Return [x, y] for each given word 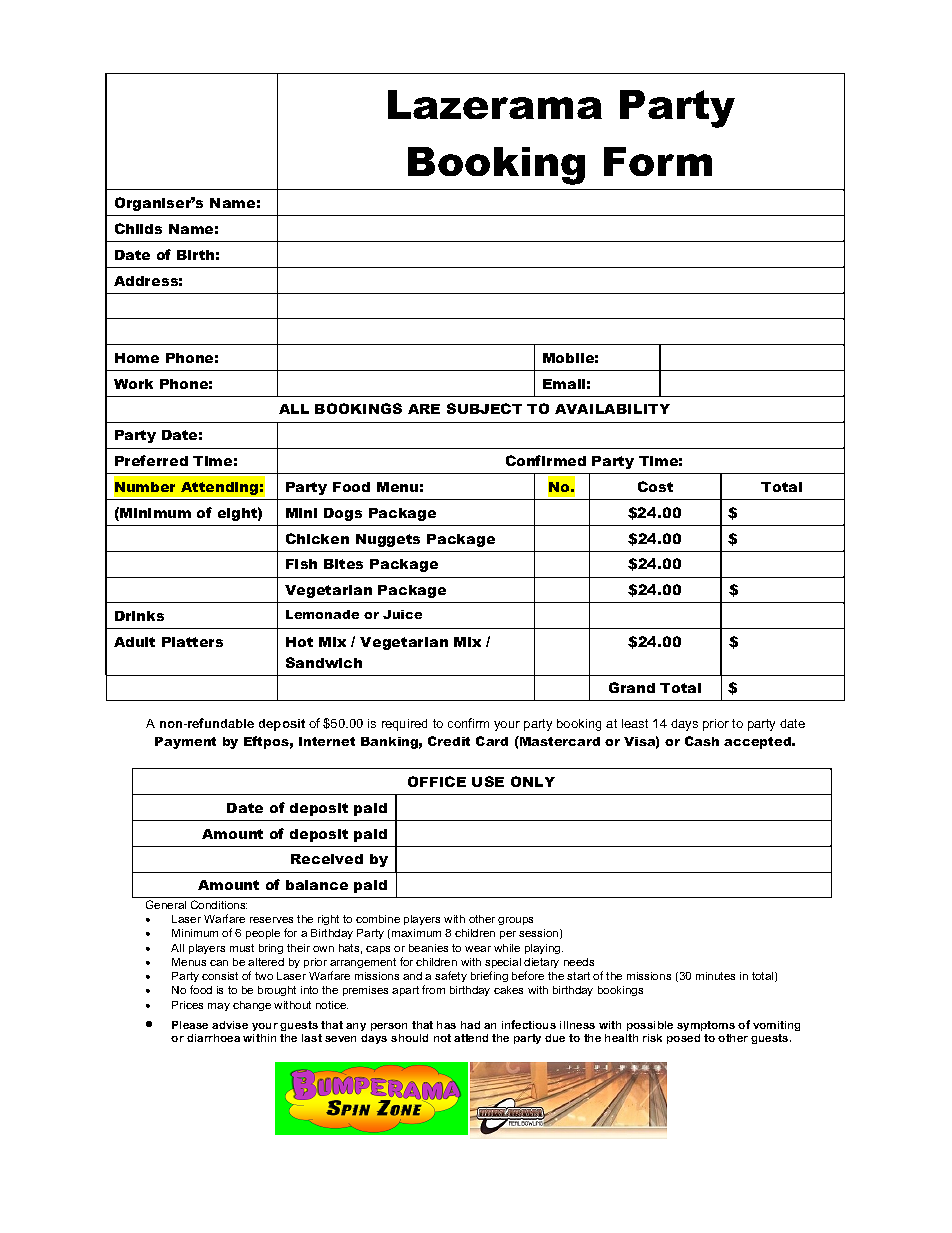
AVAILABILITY [612, 409]
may [219, 1007]
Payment [185, 743]
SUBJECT [484, 408]
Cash [702, 741]
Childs [138, 228]
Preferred [151, 460]
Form [658, 161]
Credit [449, 741]
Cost [655, 486]
